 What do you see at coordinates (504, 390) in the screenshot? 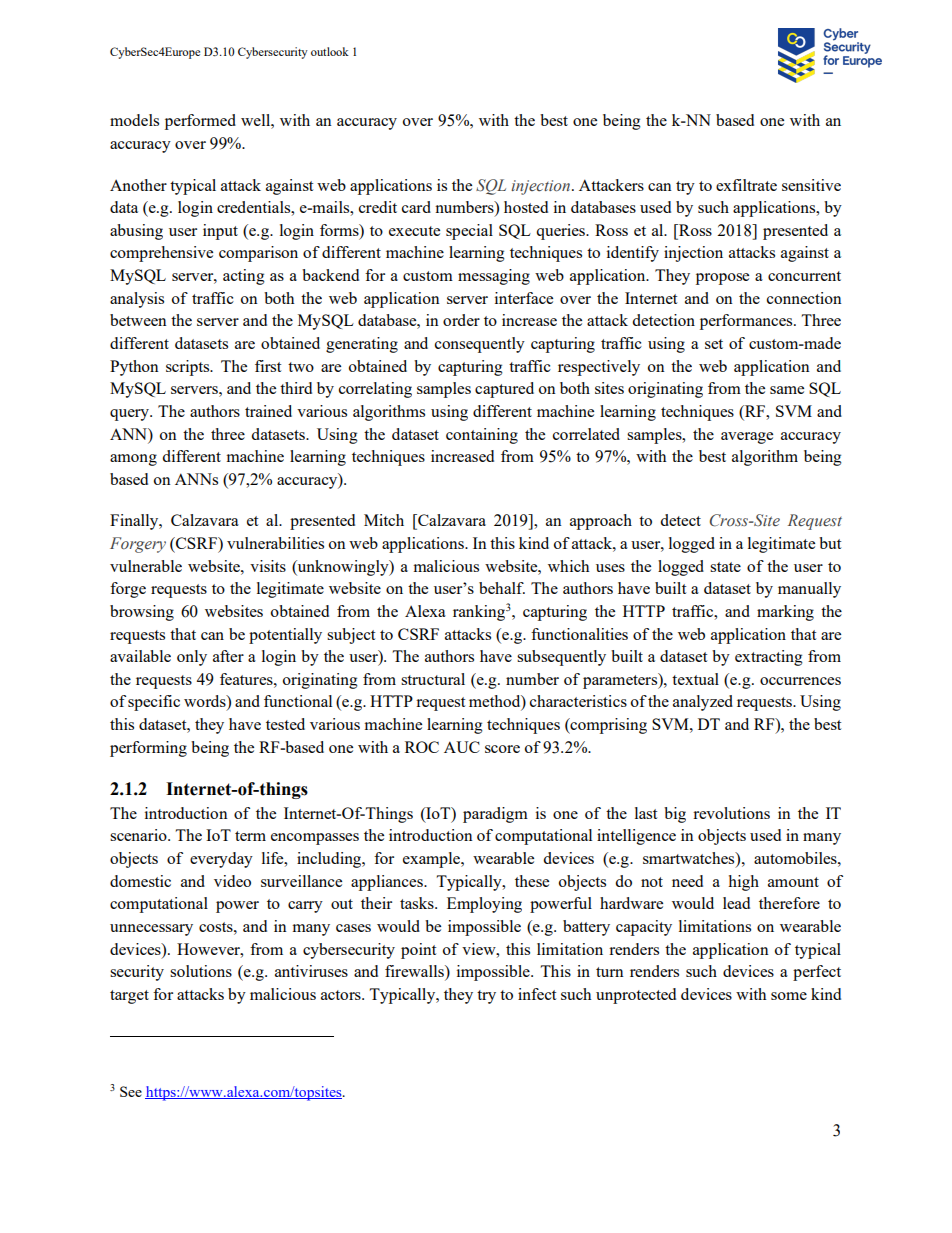
I see `captured` at bounding box center [504, 390].
